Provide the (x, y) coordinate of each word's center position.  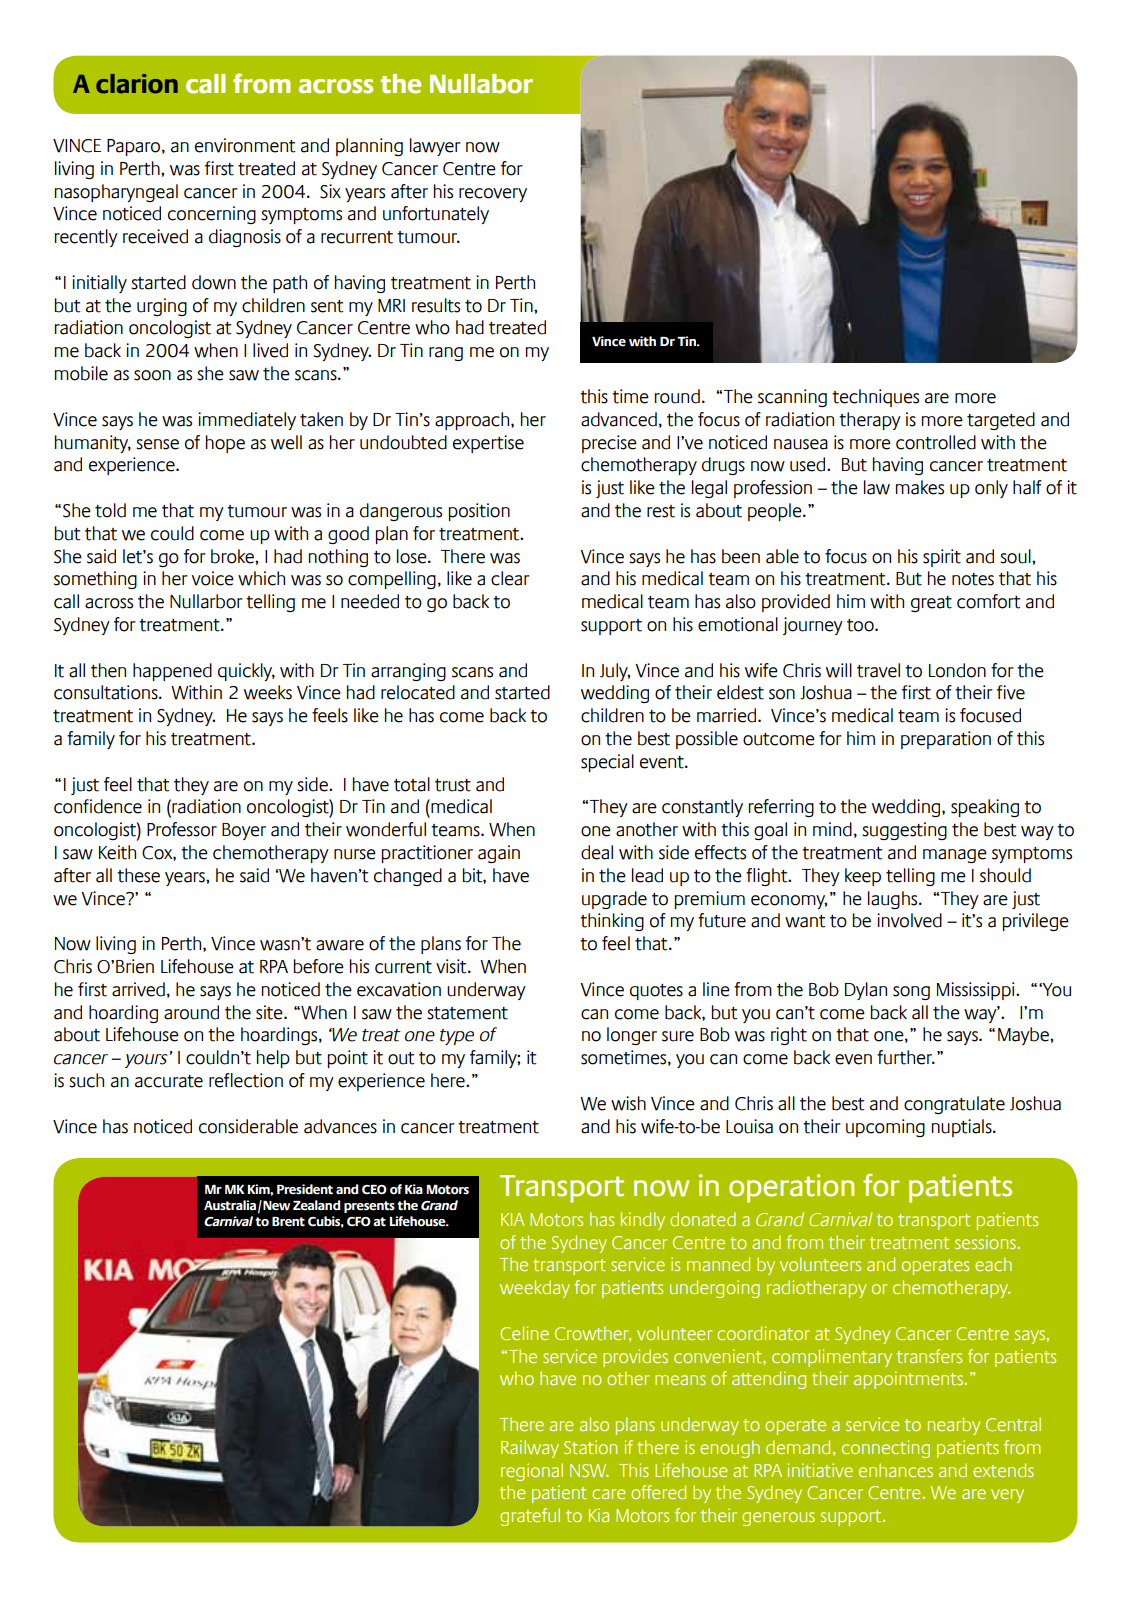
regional (532, 1472)
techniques (875, 398)
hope (225, 444)
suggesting (904, 831)
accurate (169, 1081)
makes (920, 487)
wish (628, 1103)
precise (609, 444)
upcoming (885, 1128)
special (607, 763)
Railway (530, 1449)
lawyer (435, 147)
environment (245, 145)
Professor (182, 829)
